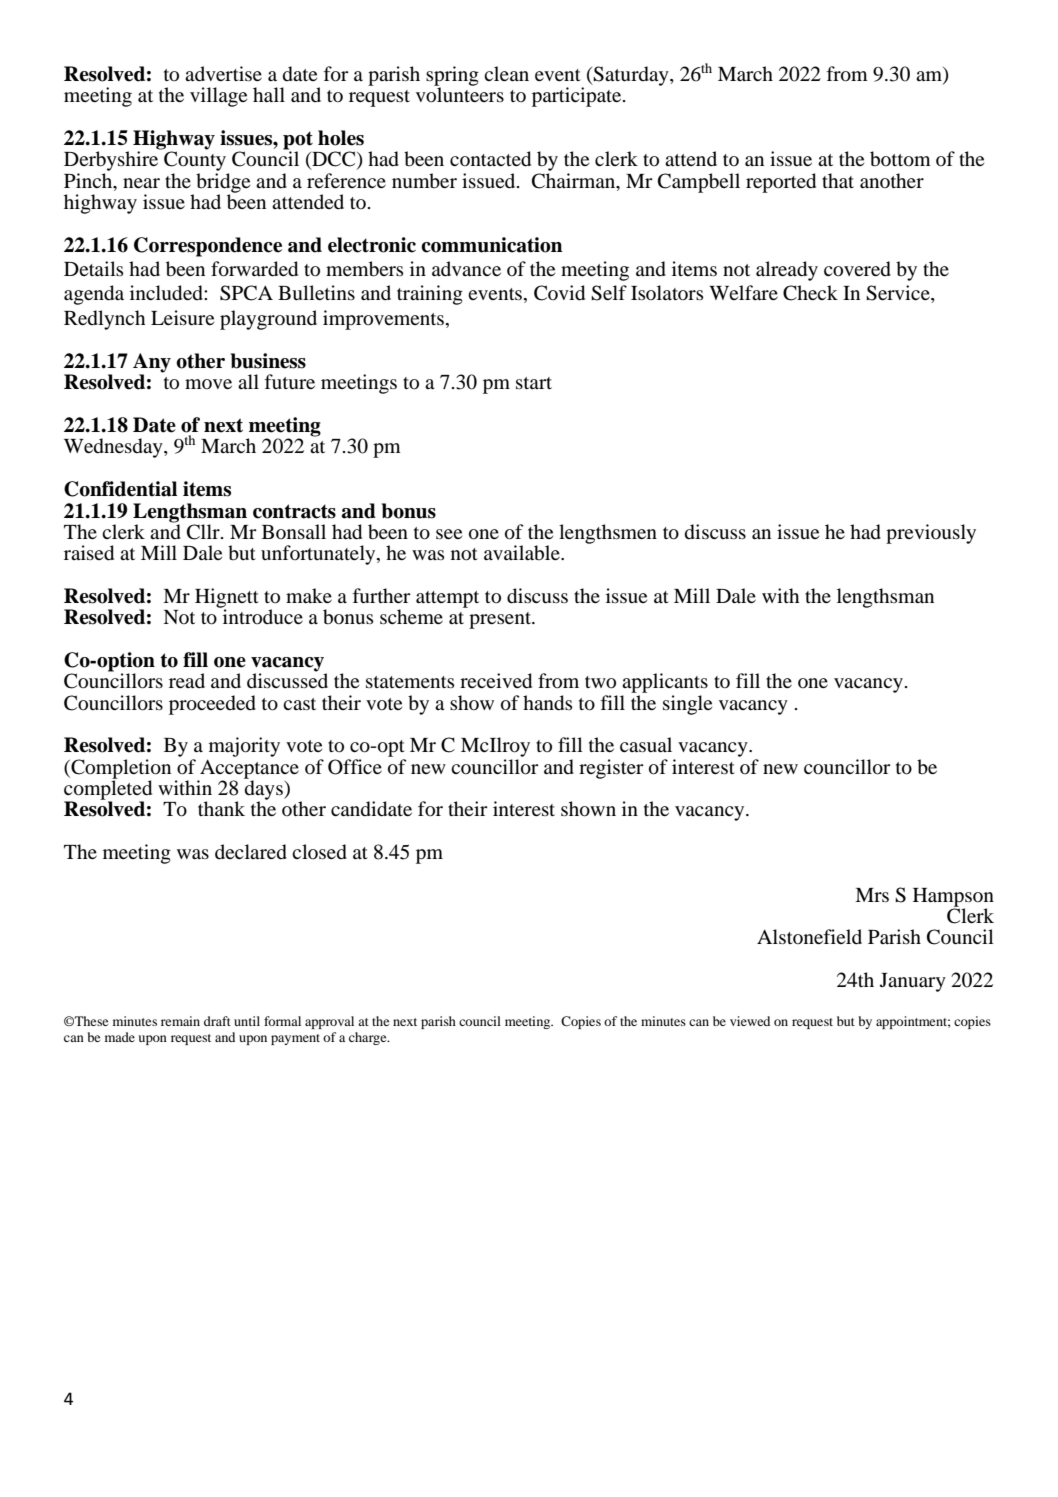 The width and height of the image is (1058, 1497). What do you see at coordinates (900, 159) in the image?
I see `bottom` at bounding box center [900, 159].
